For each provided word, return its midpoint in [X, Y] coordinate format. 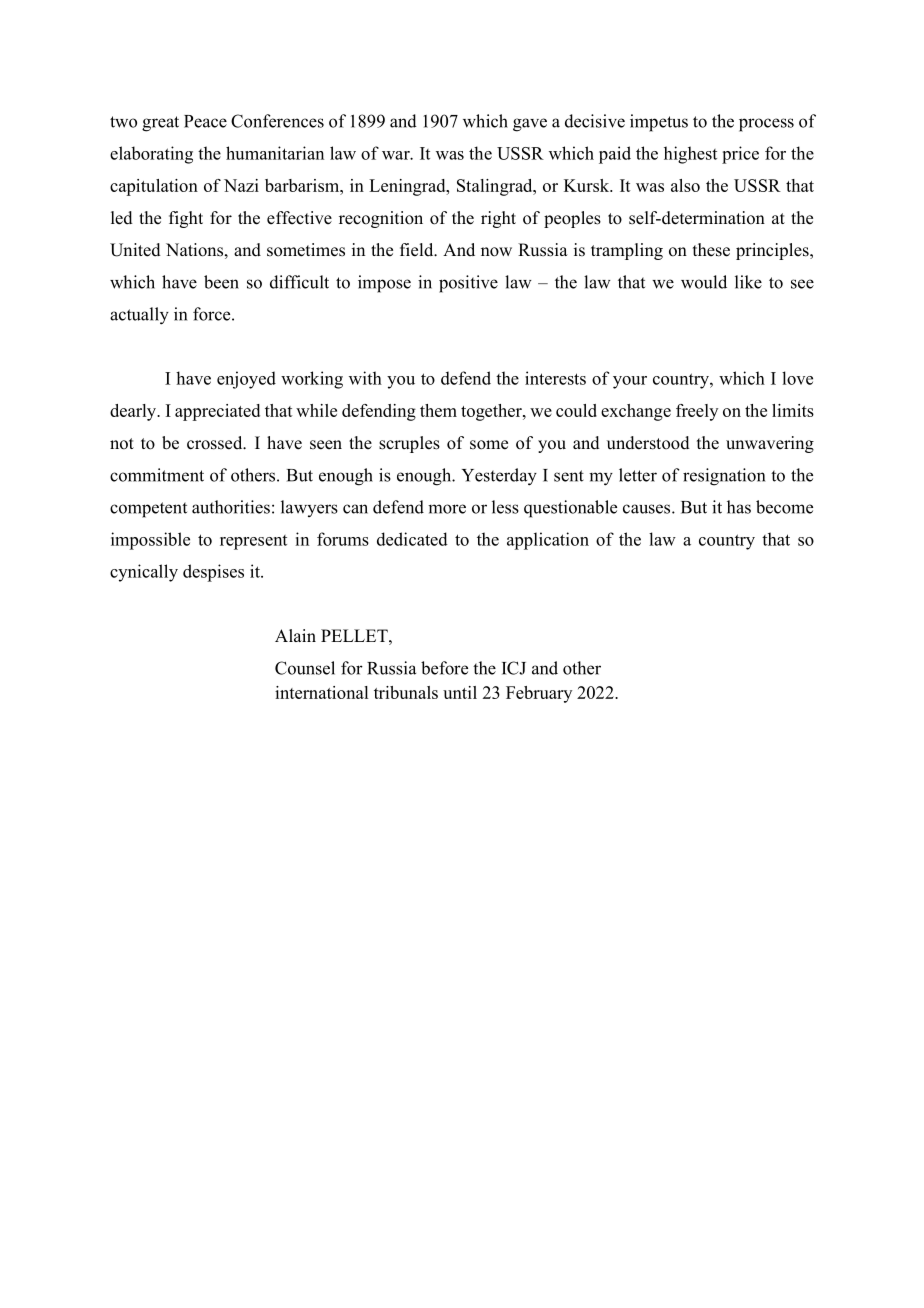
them [438, 410]
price [740, 155]
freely [697, 412]
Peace [205, 121]
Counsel [305, 668]
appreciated [217, 412]
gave [530, 125]
